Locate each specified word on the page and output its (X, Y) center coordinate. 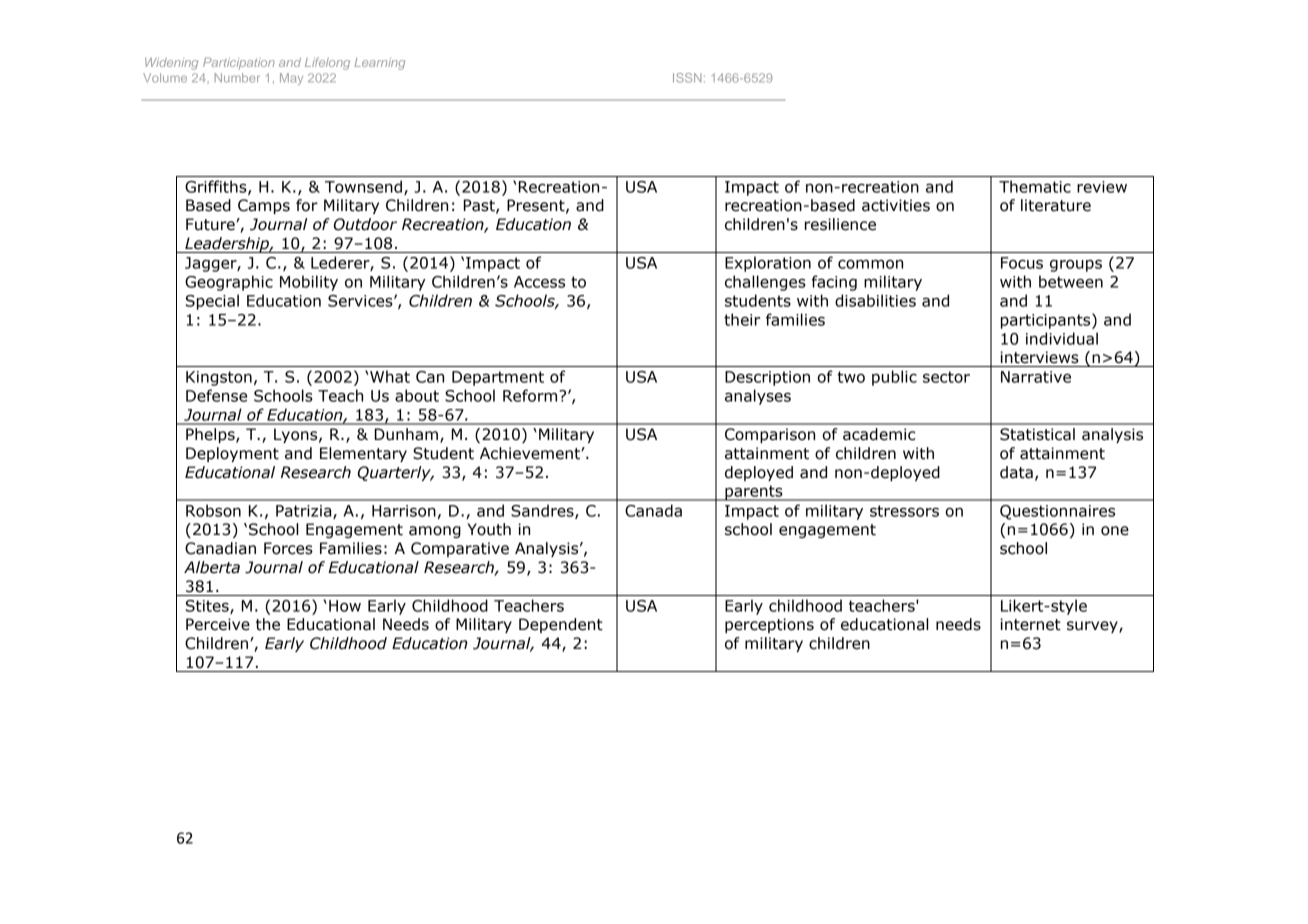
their (742, 319)
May (291, 79)
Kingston (219, 378)
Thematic (1035, 186)
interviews (1039, 357)
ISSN (687, 78)
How (345, 606)
